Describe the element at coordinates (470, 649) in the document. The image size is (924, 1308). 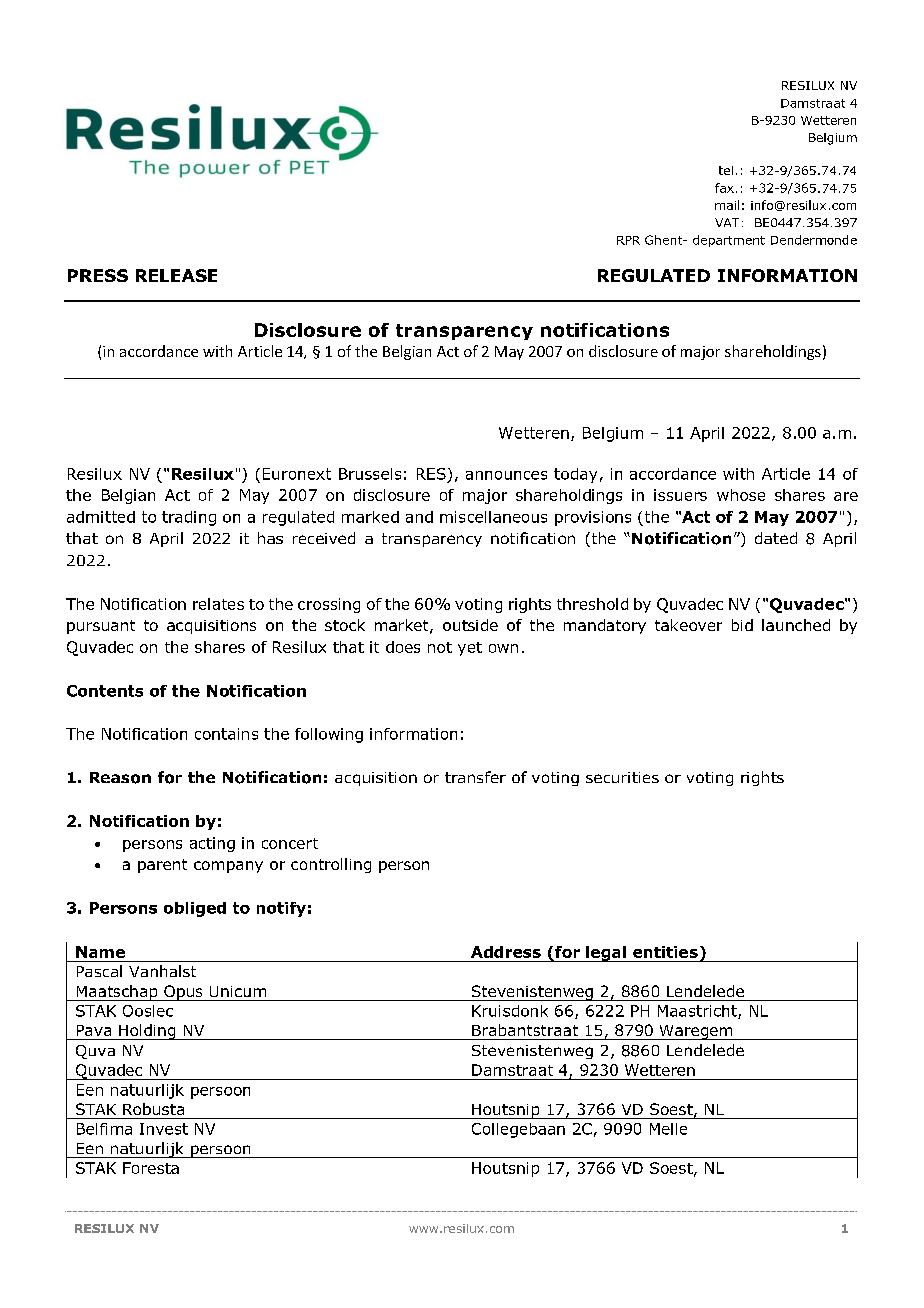
I see `yet` at that location.
